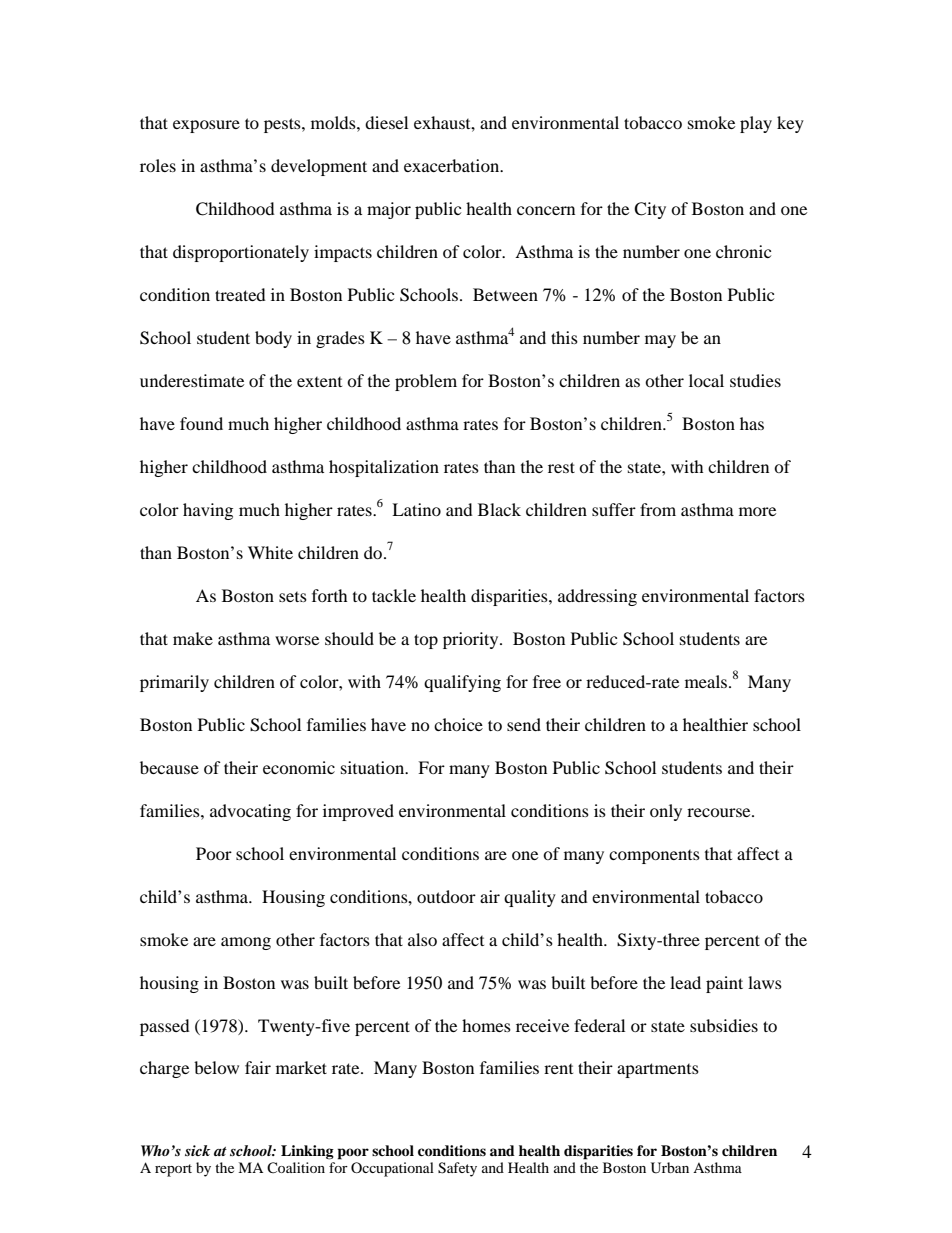  Describe the element at coordinates (453, 165) in the screenshot. I see `exacerbation` at that location.
